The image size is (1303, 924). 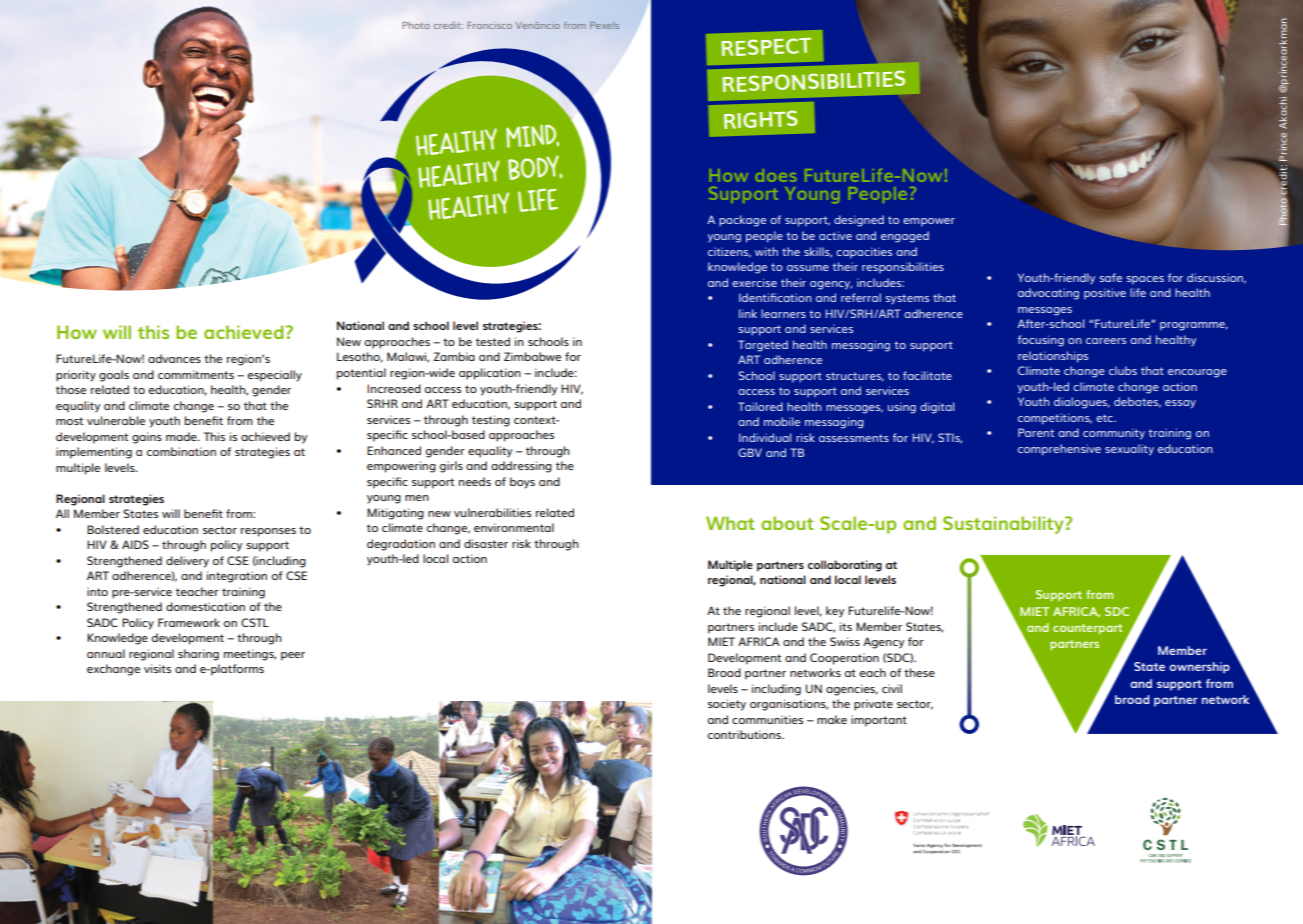 What do you see at coordinates (1004, 525) in the screenshot?
I see `Sustainability` at bounding box center [1004, 525].
